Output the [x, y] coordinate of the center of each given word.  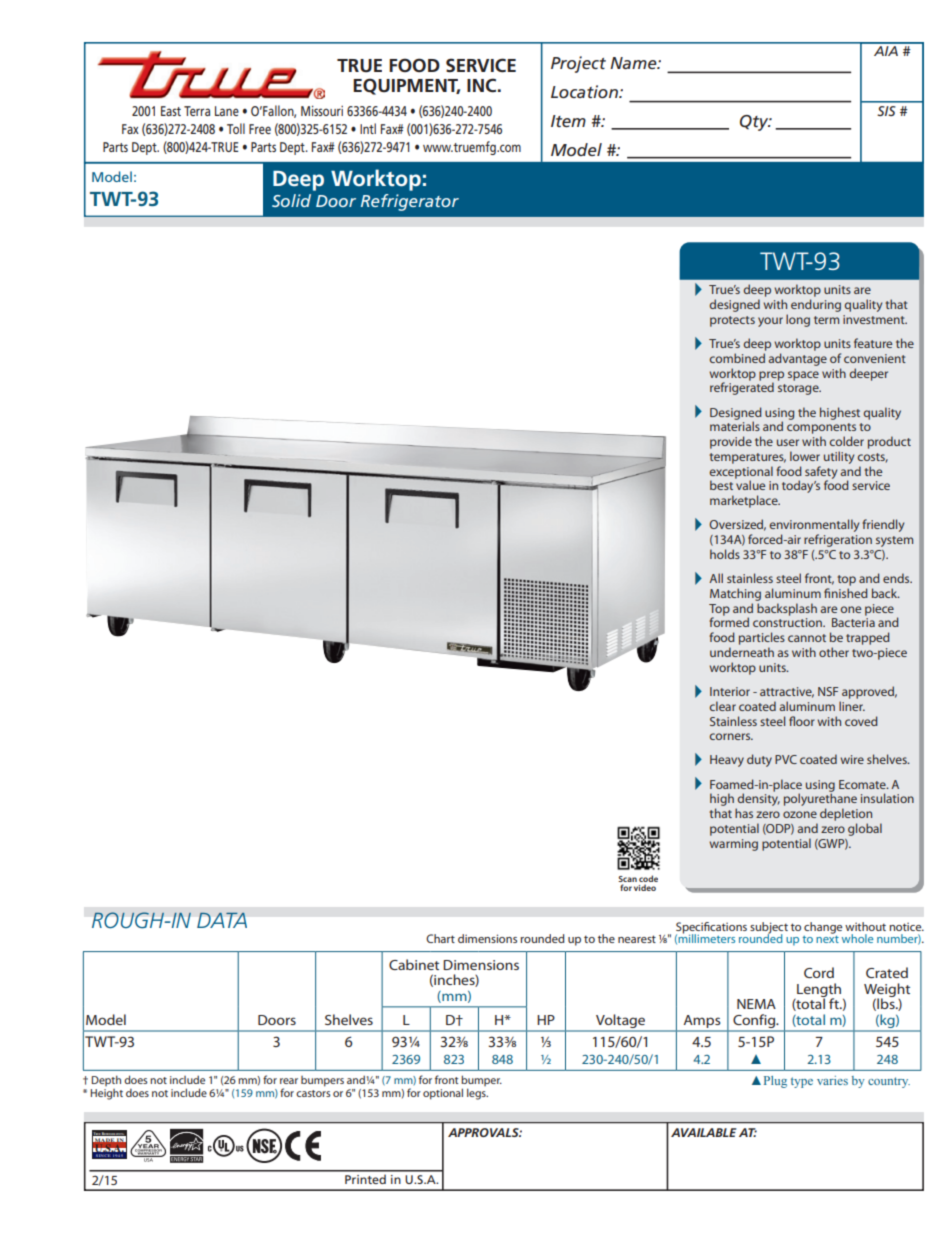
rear [289, 1081]
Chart [440, 938]
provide [731, 442]
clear [723, 706]
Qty [755, 123]
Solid [291, 200]
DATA [222, 920]
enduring [816, 305]
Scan [627, 880]
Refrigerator [410, 202]
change [823, 928]
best [721, 485]
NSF [828, 691]
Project [578, 64]
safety [821, 473]
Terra [197, 111]
